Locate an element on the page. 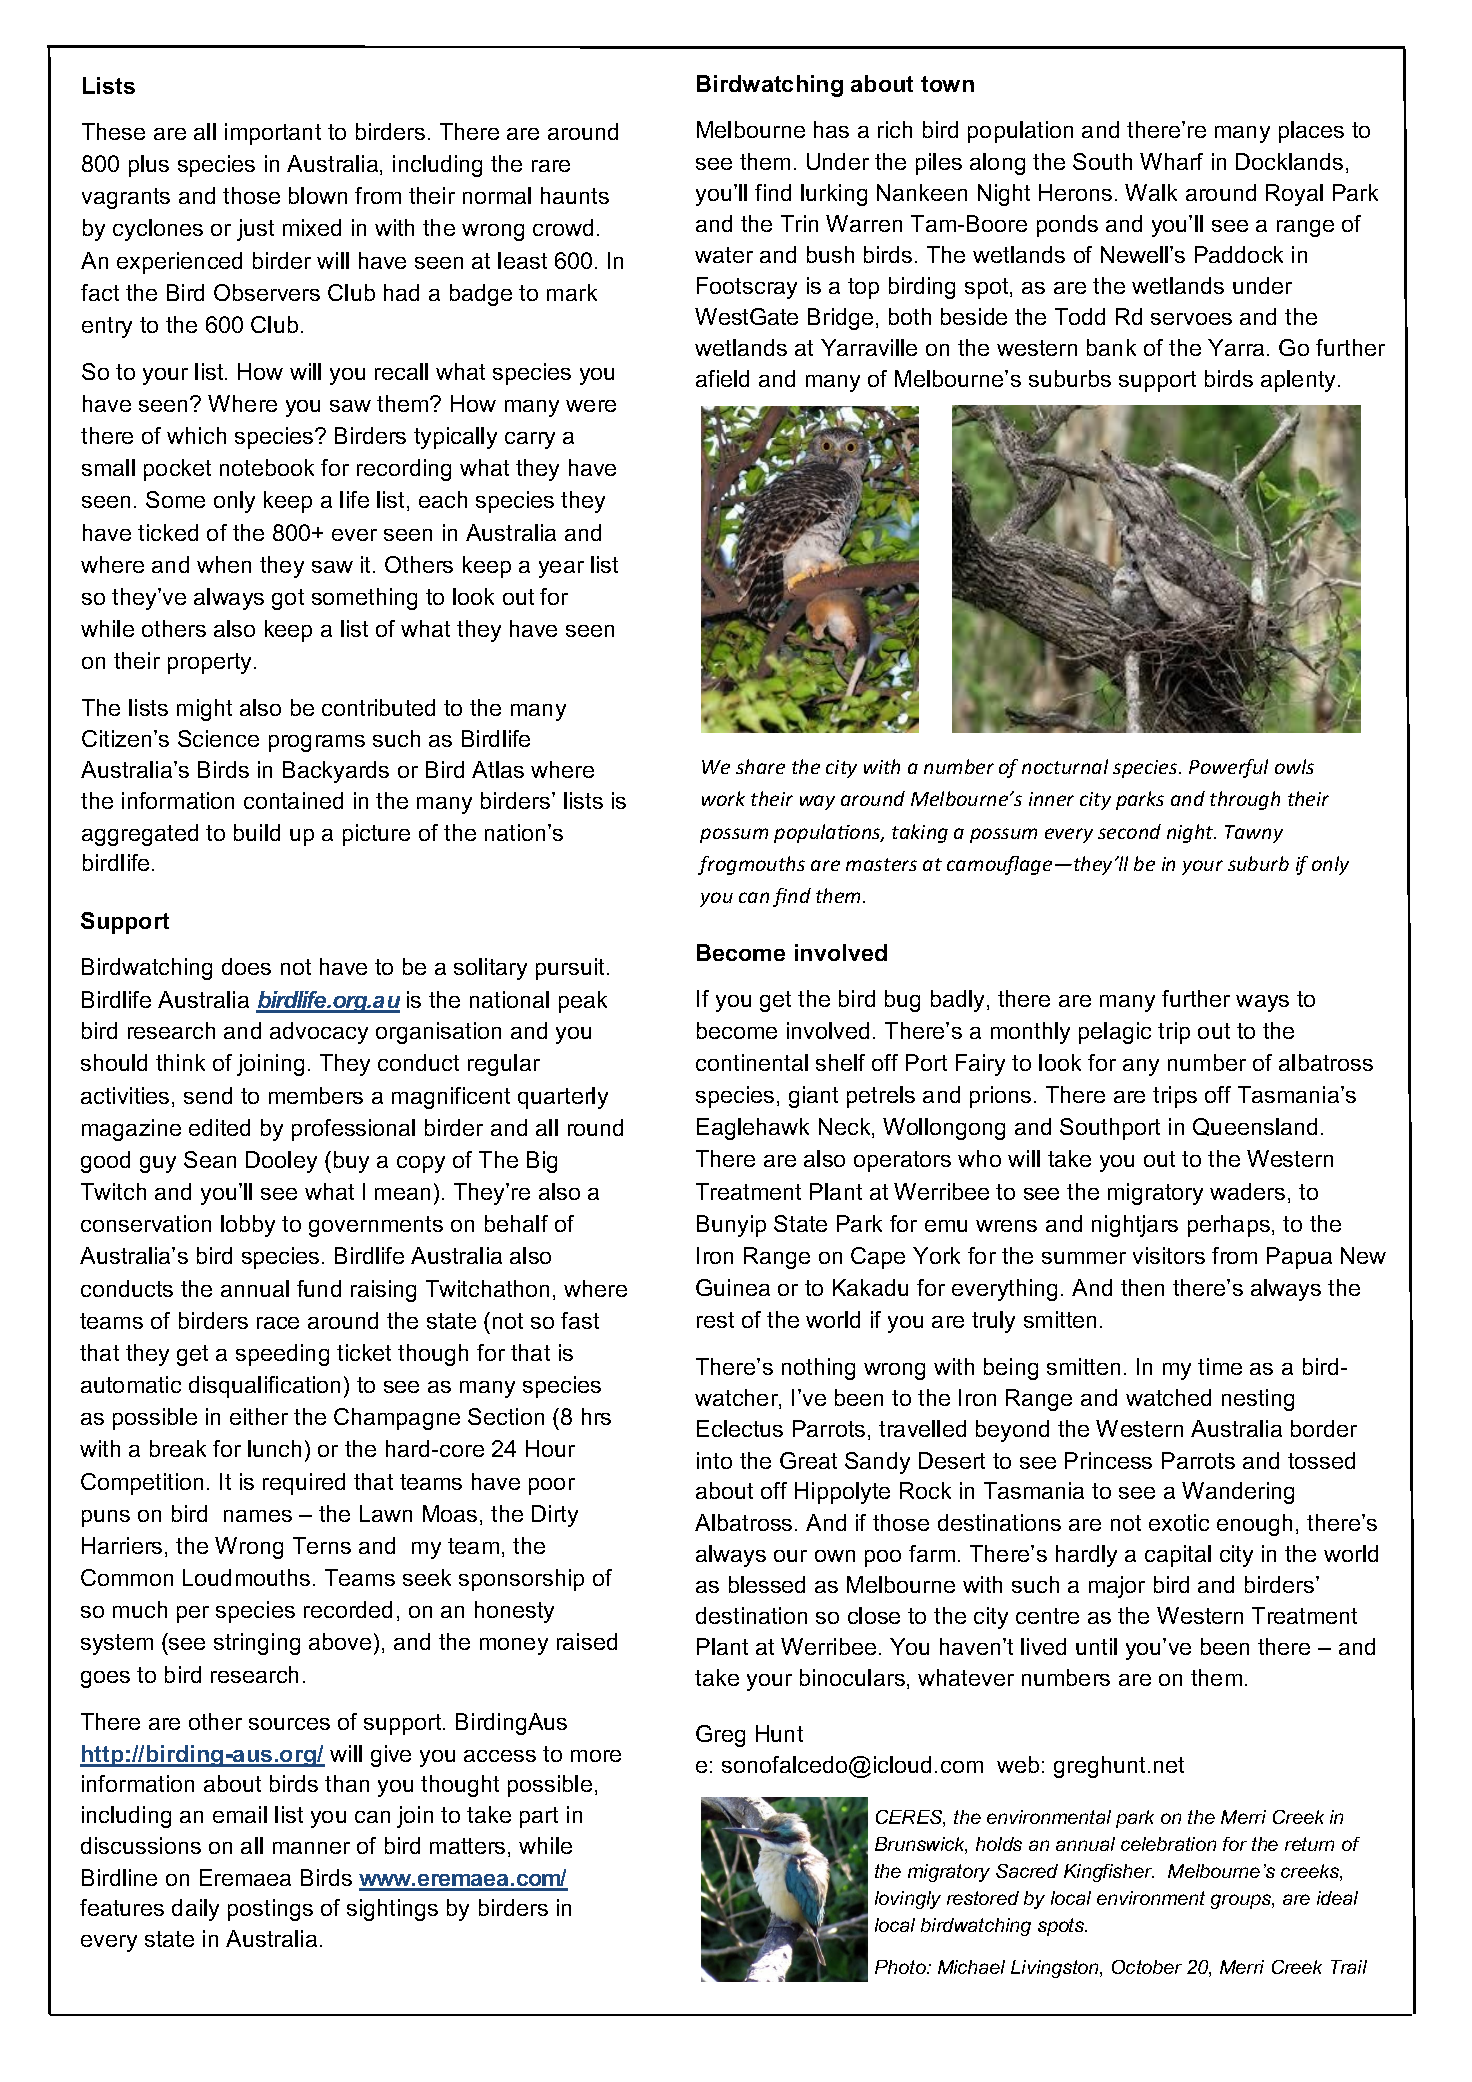 The height and width of the image is (2082, 1472). aplenty is located at coordinates (1300, 381).
